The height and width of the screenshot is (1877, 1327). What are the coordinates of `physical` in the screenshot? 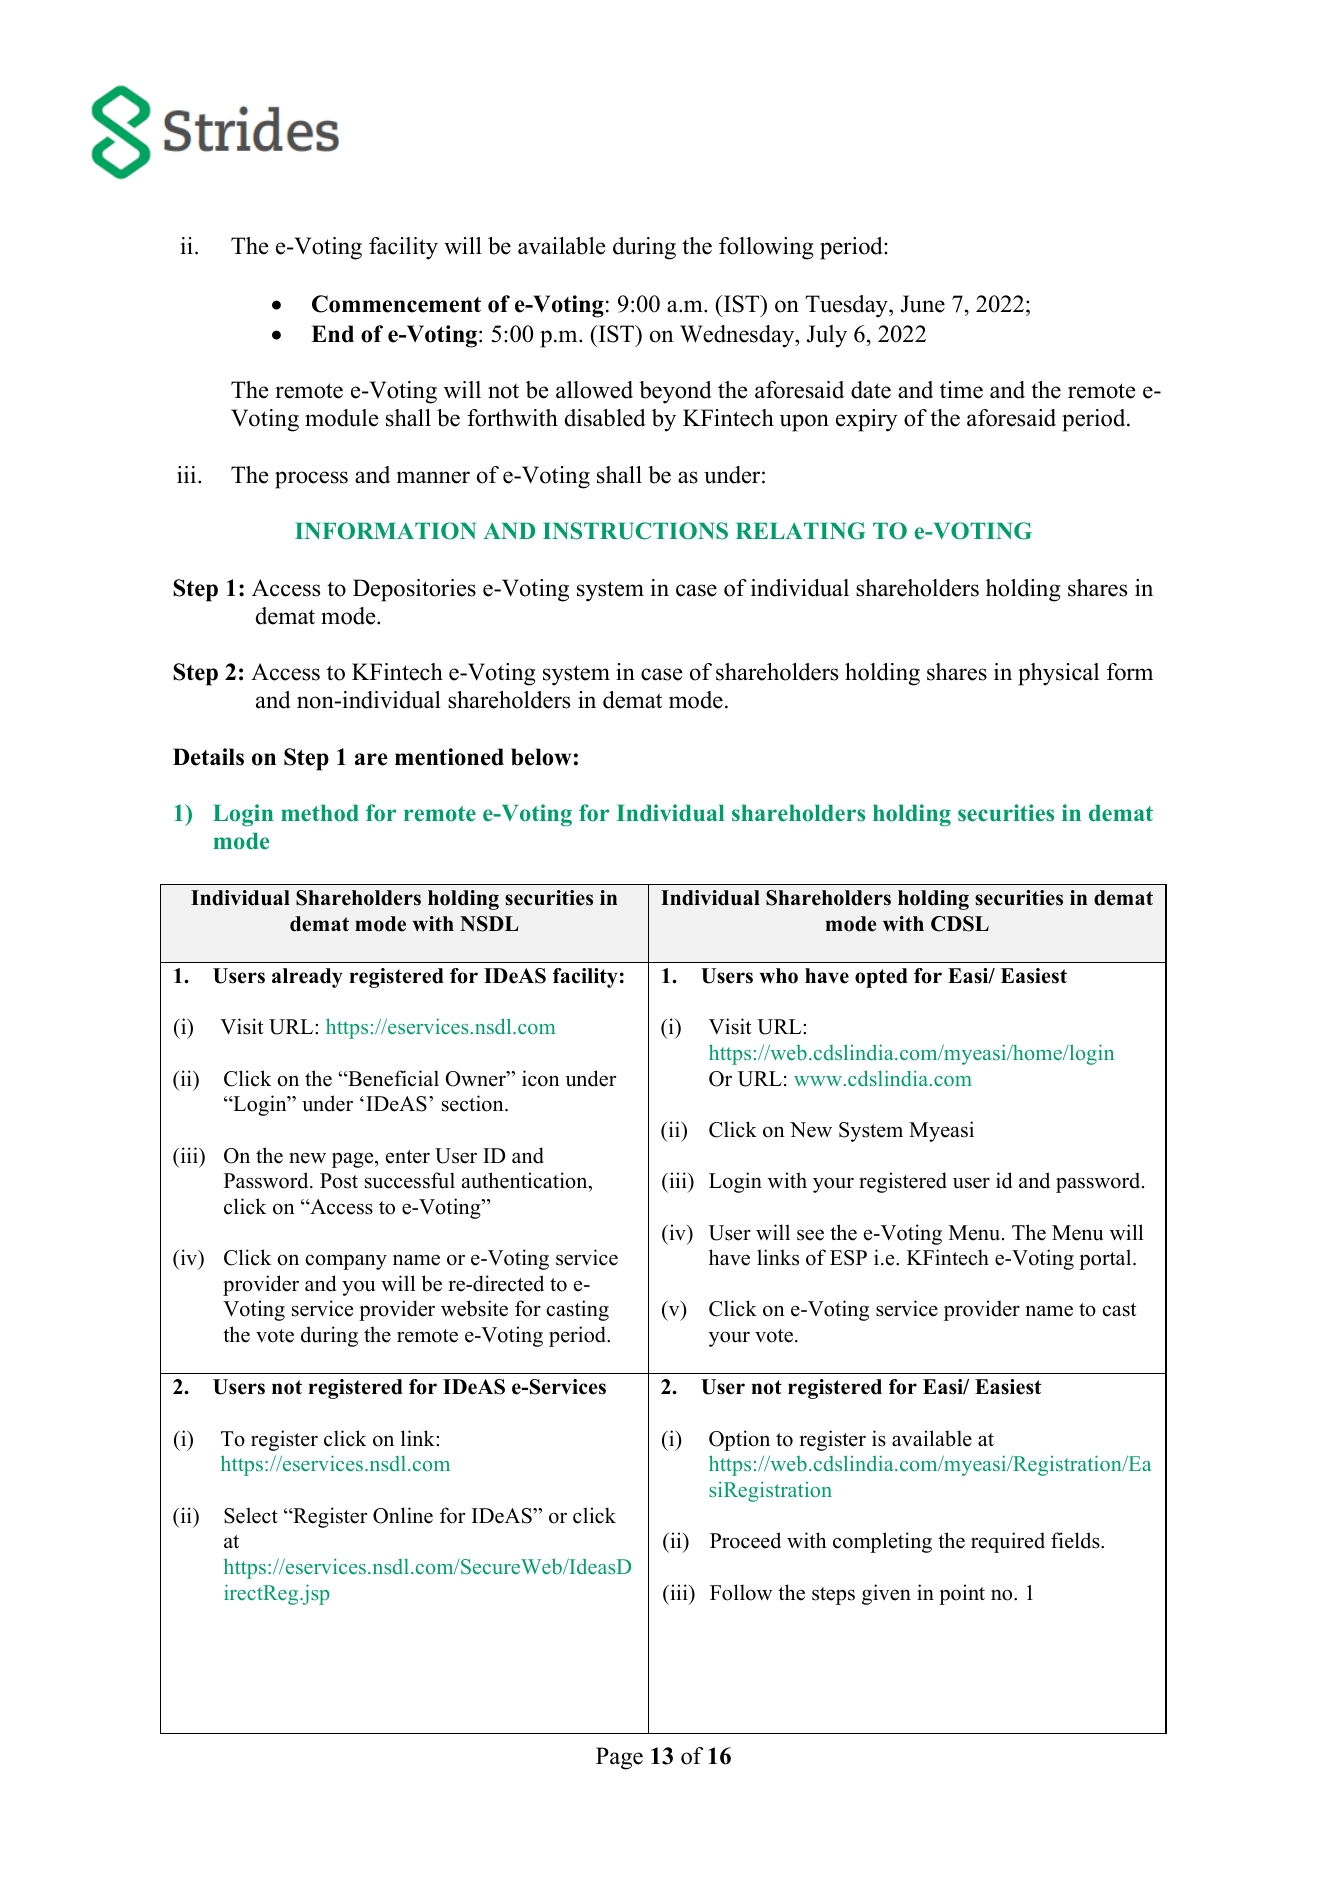 It's located at (1058, 674).
